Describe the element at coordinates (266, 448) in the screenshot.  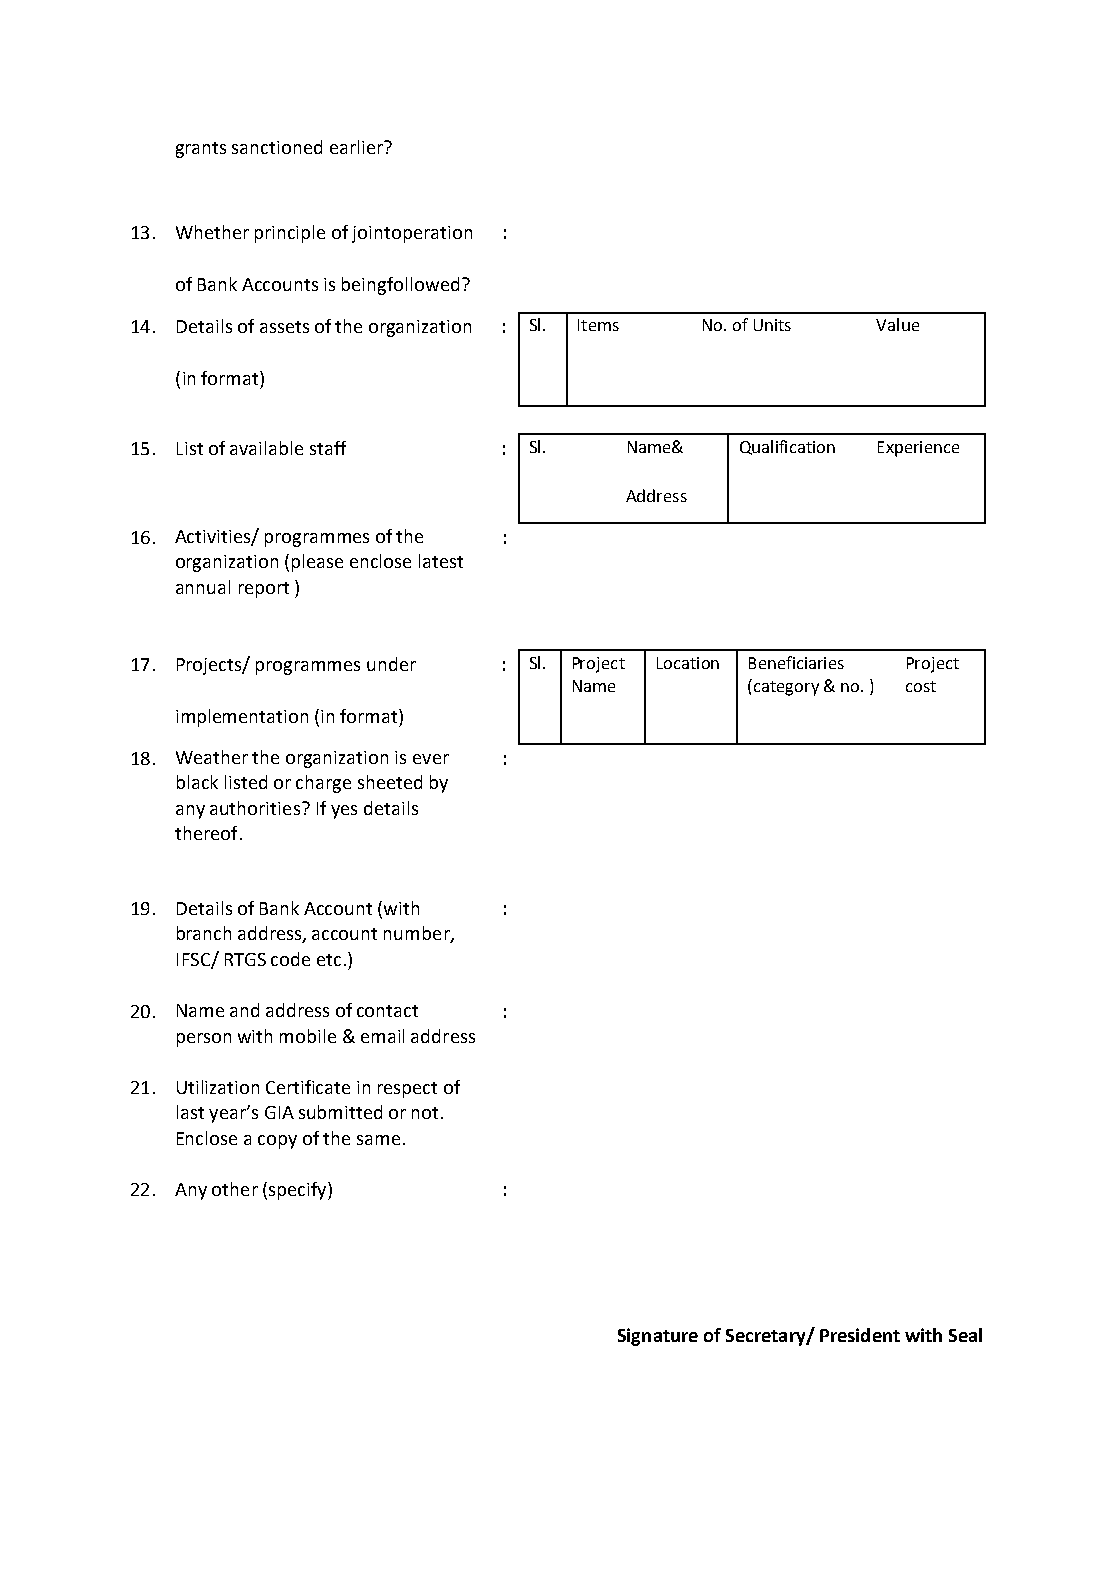
I see `available` at that location.
